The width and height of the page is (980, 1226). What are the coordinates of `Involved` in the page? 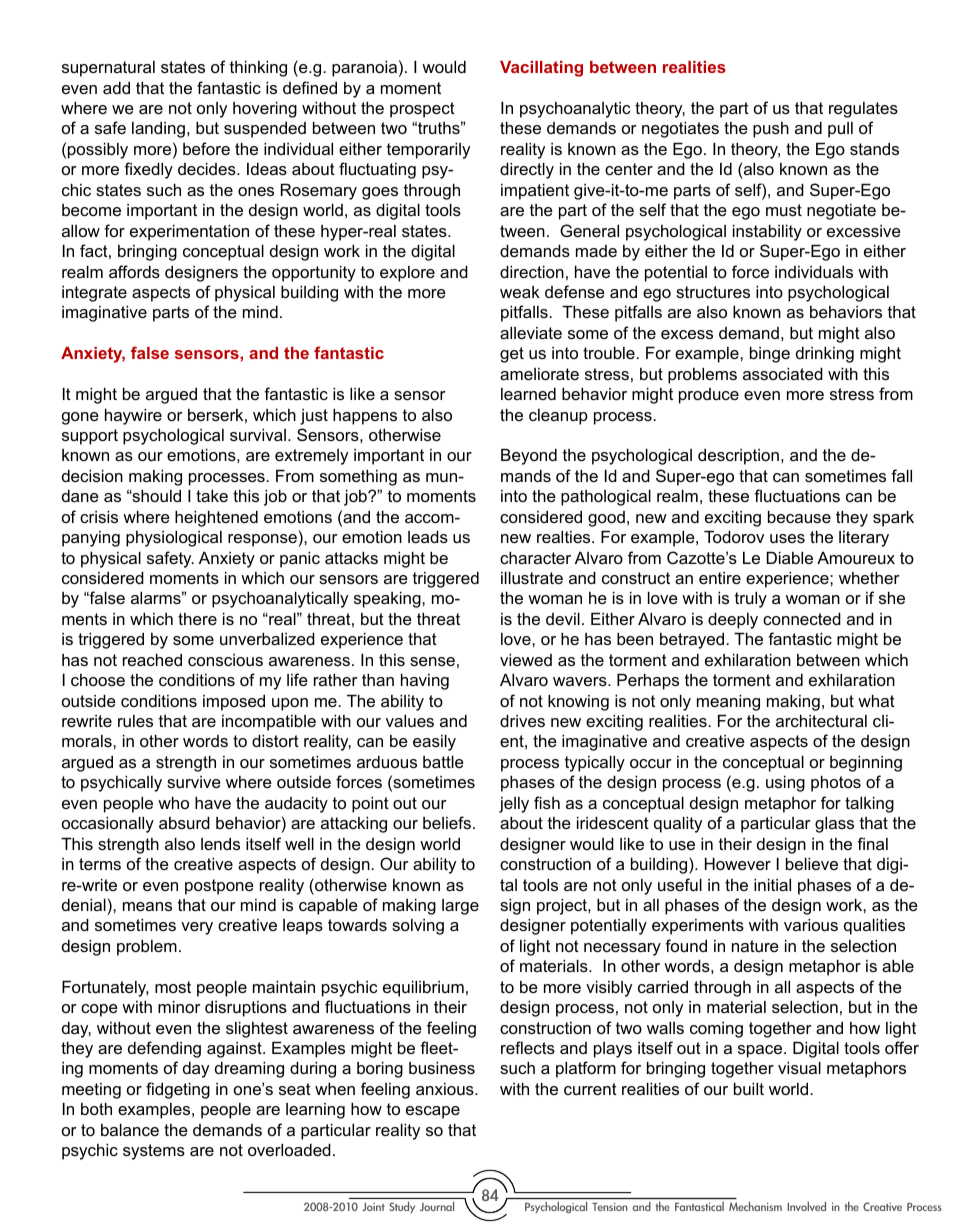 It's located at (806, 1206).
